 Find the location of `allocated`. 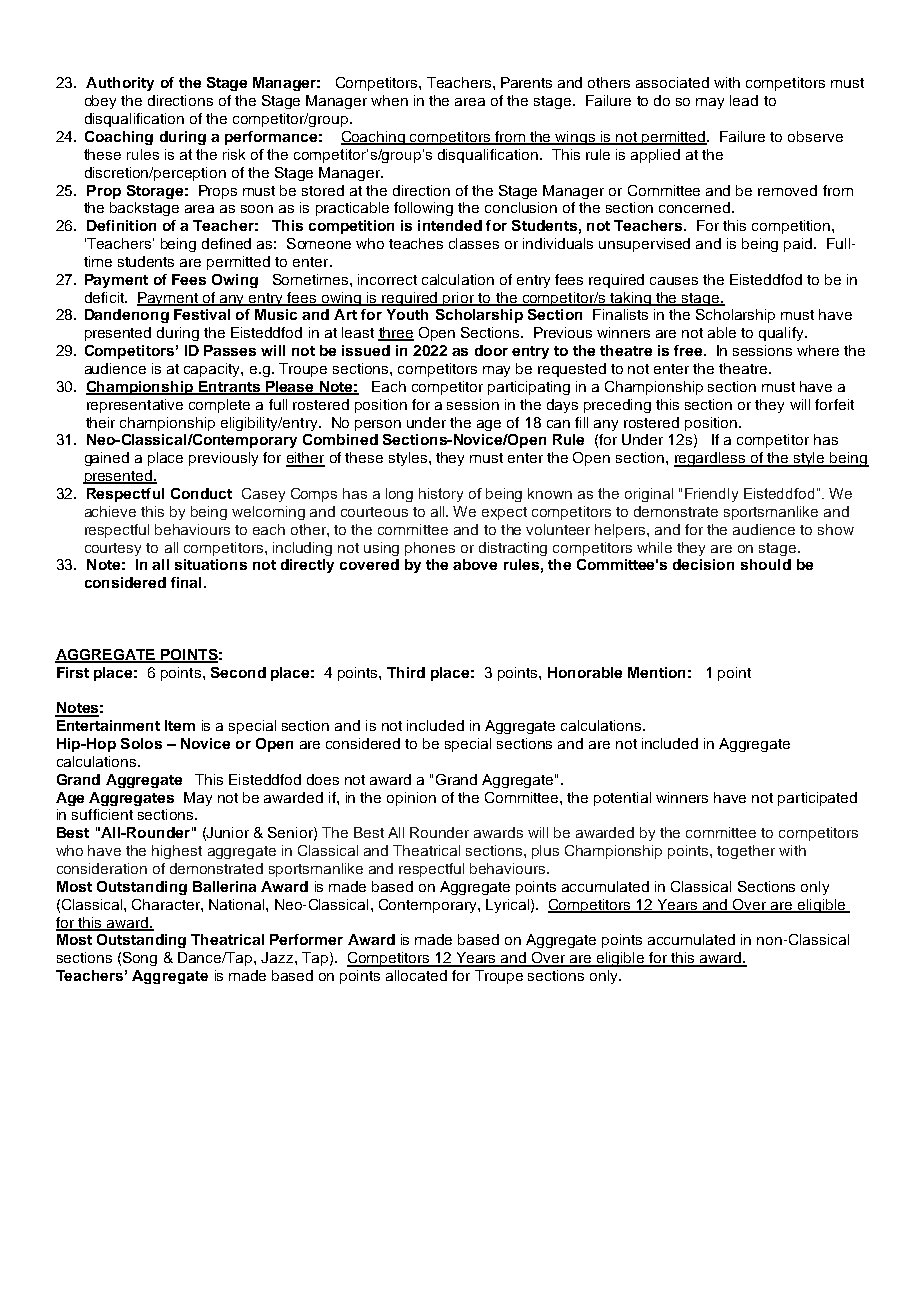

allocated is located at coordinates (416, 975).
